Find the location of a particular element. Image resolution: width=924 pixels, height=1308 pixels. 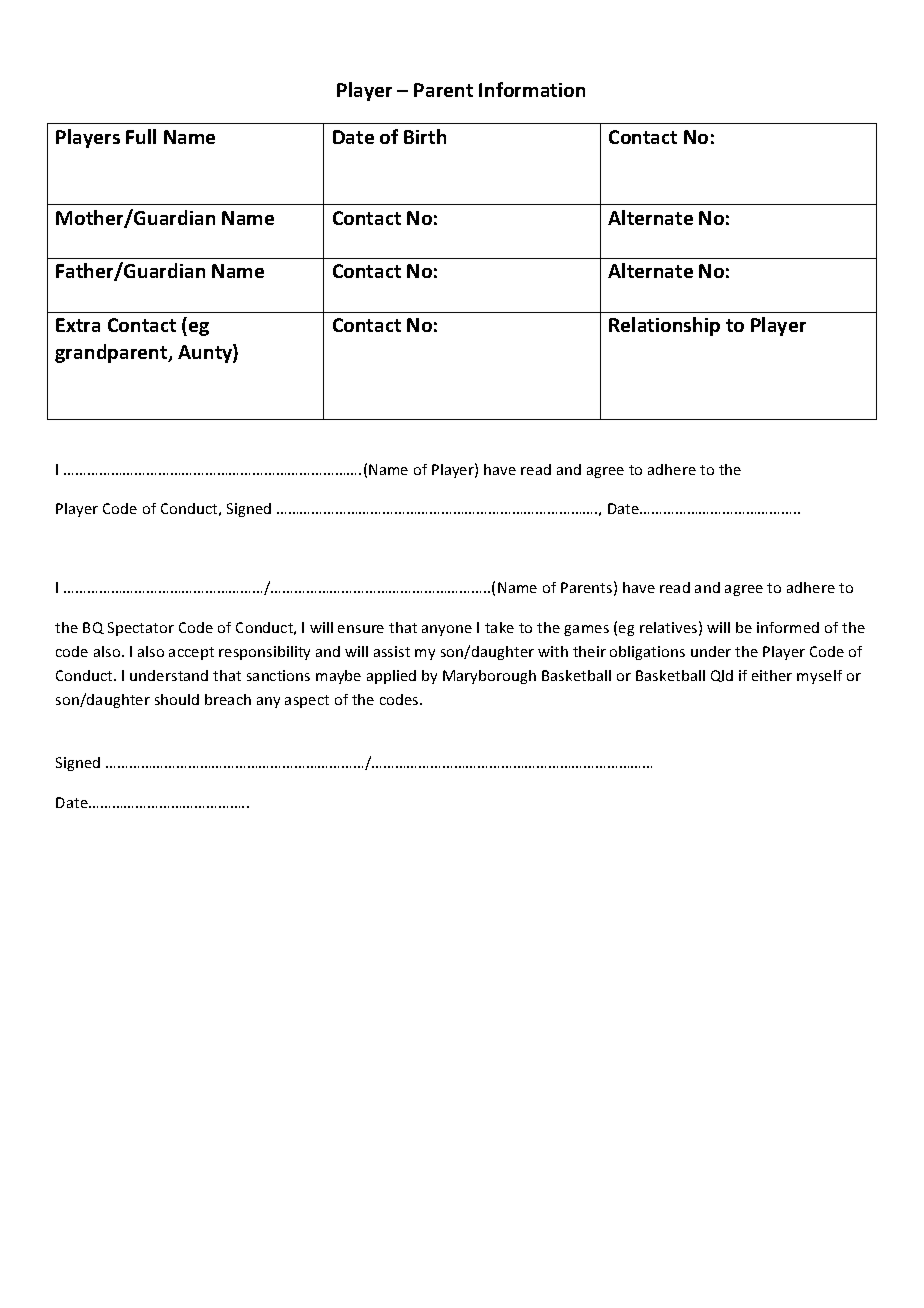

Relationship is located at coordinates (664, 326).
